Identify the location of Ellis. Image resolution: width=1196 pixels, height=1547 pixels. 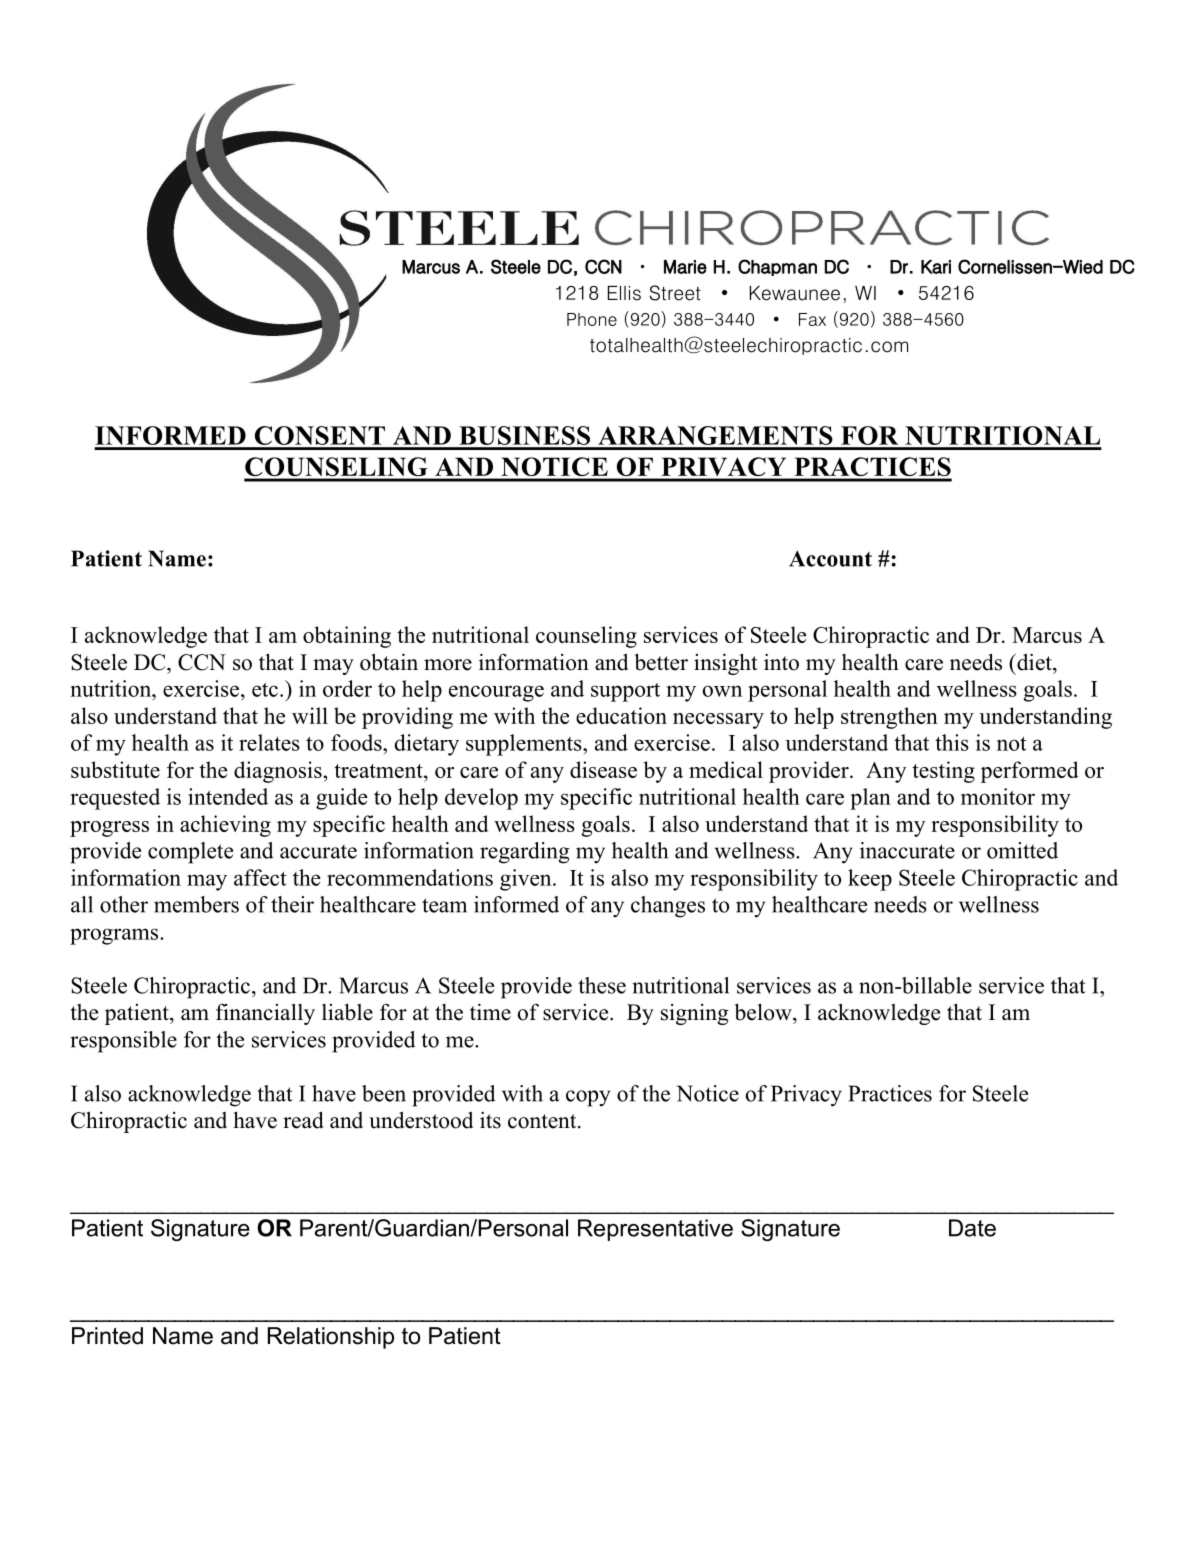
(624, 293).
